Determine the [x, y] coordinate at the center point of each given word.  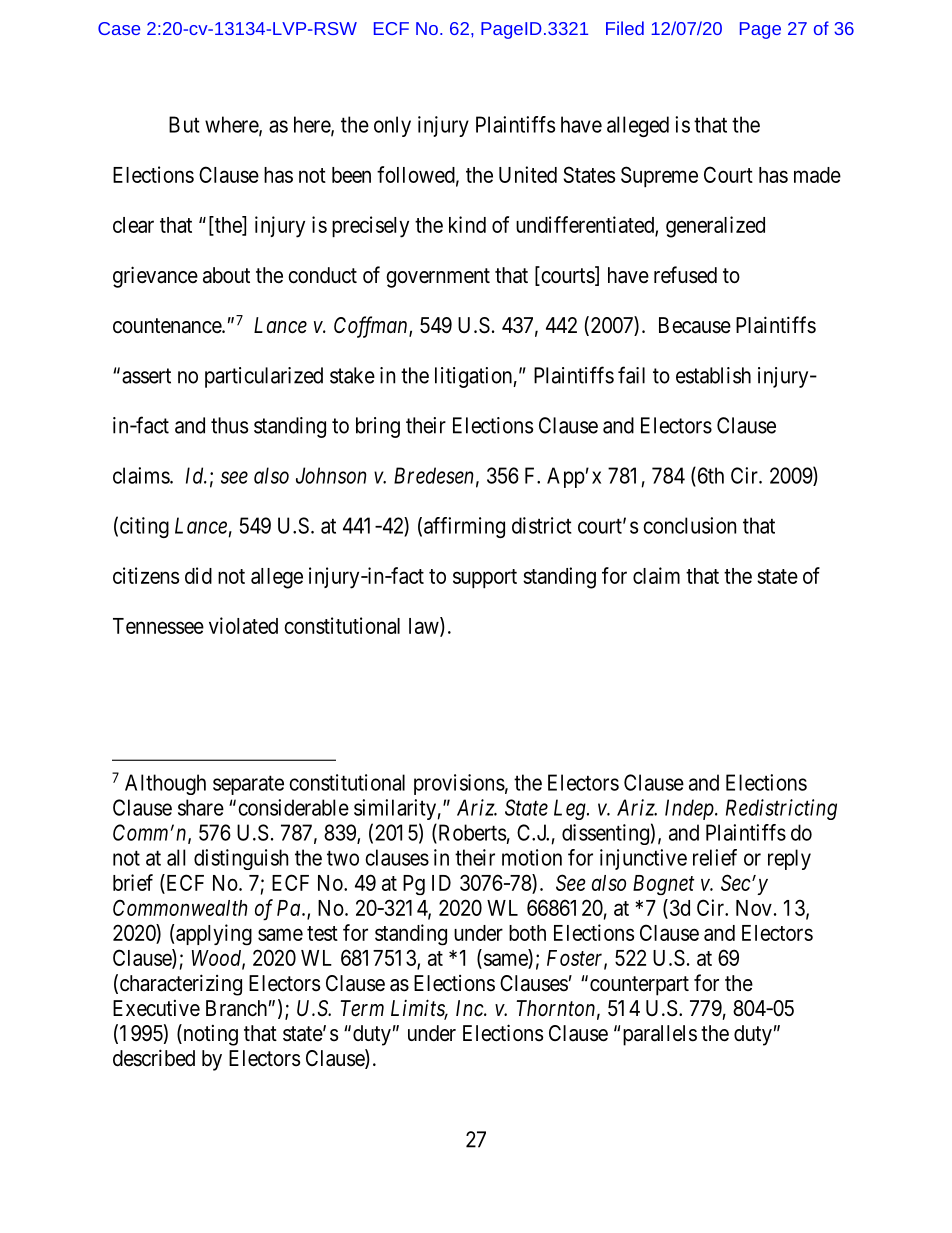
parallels [660, 1035]
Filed [625, 28]
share [201, 807]
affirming [464, 527]
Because [695, 325]
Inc [470, 1008]
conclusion [689, 525]
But [184, 124]
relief [715, 857]
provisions [459, 784]
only [392, 126]
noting [209, 1035]
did [198, 575]
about [226, 275]
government [438, 278]
